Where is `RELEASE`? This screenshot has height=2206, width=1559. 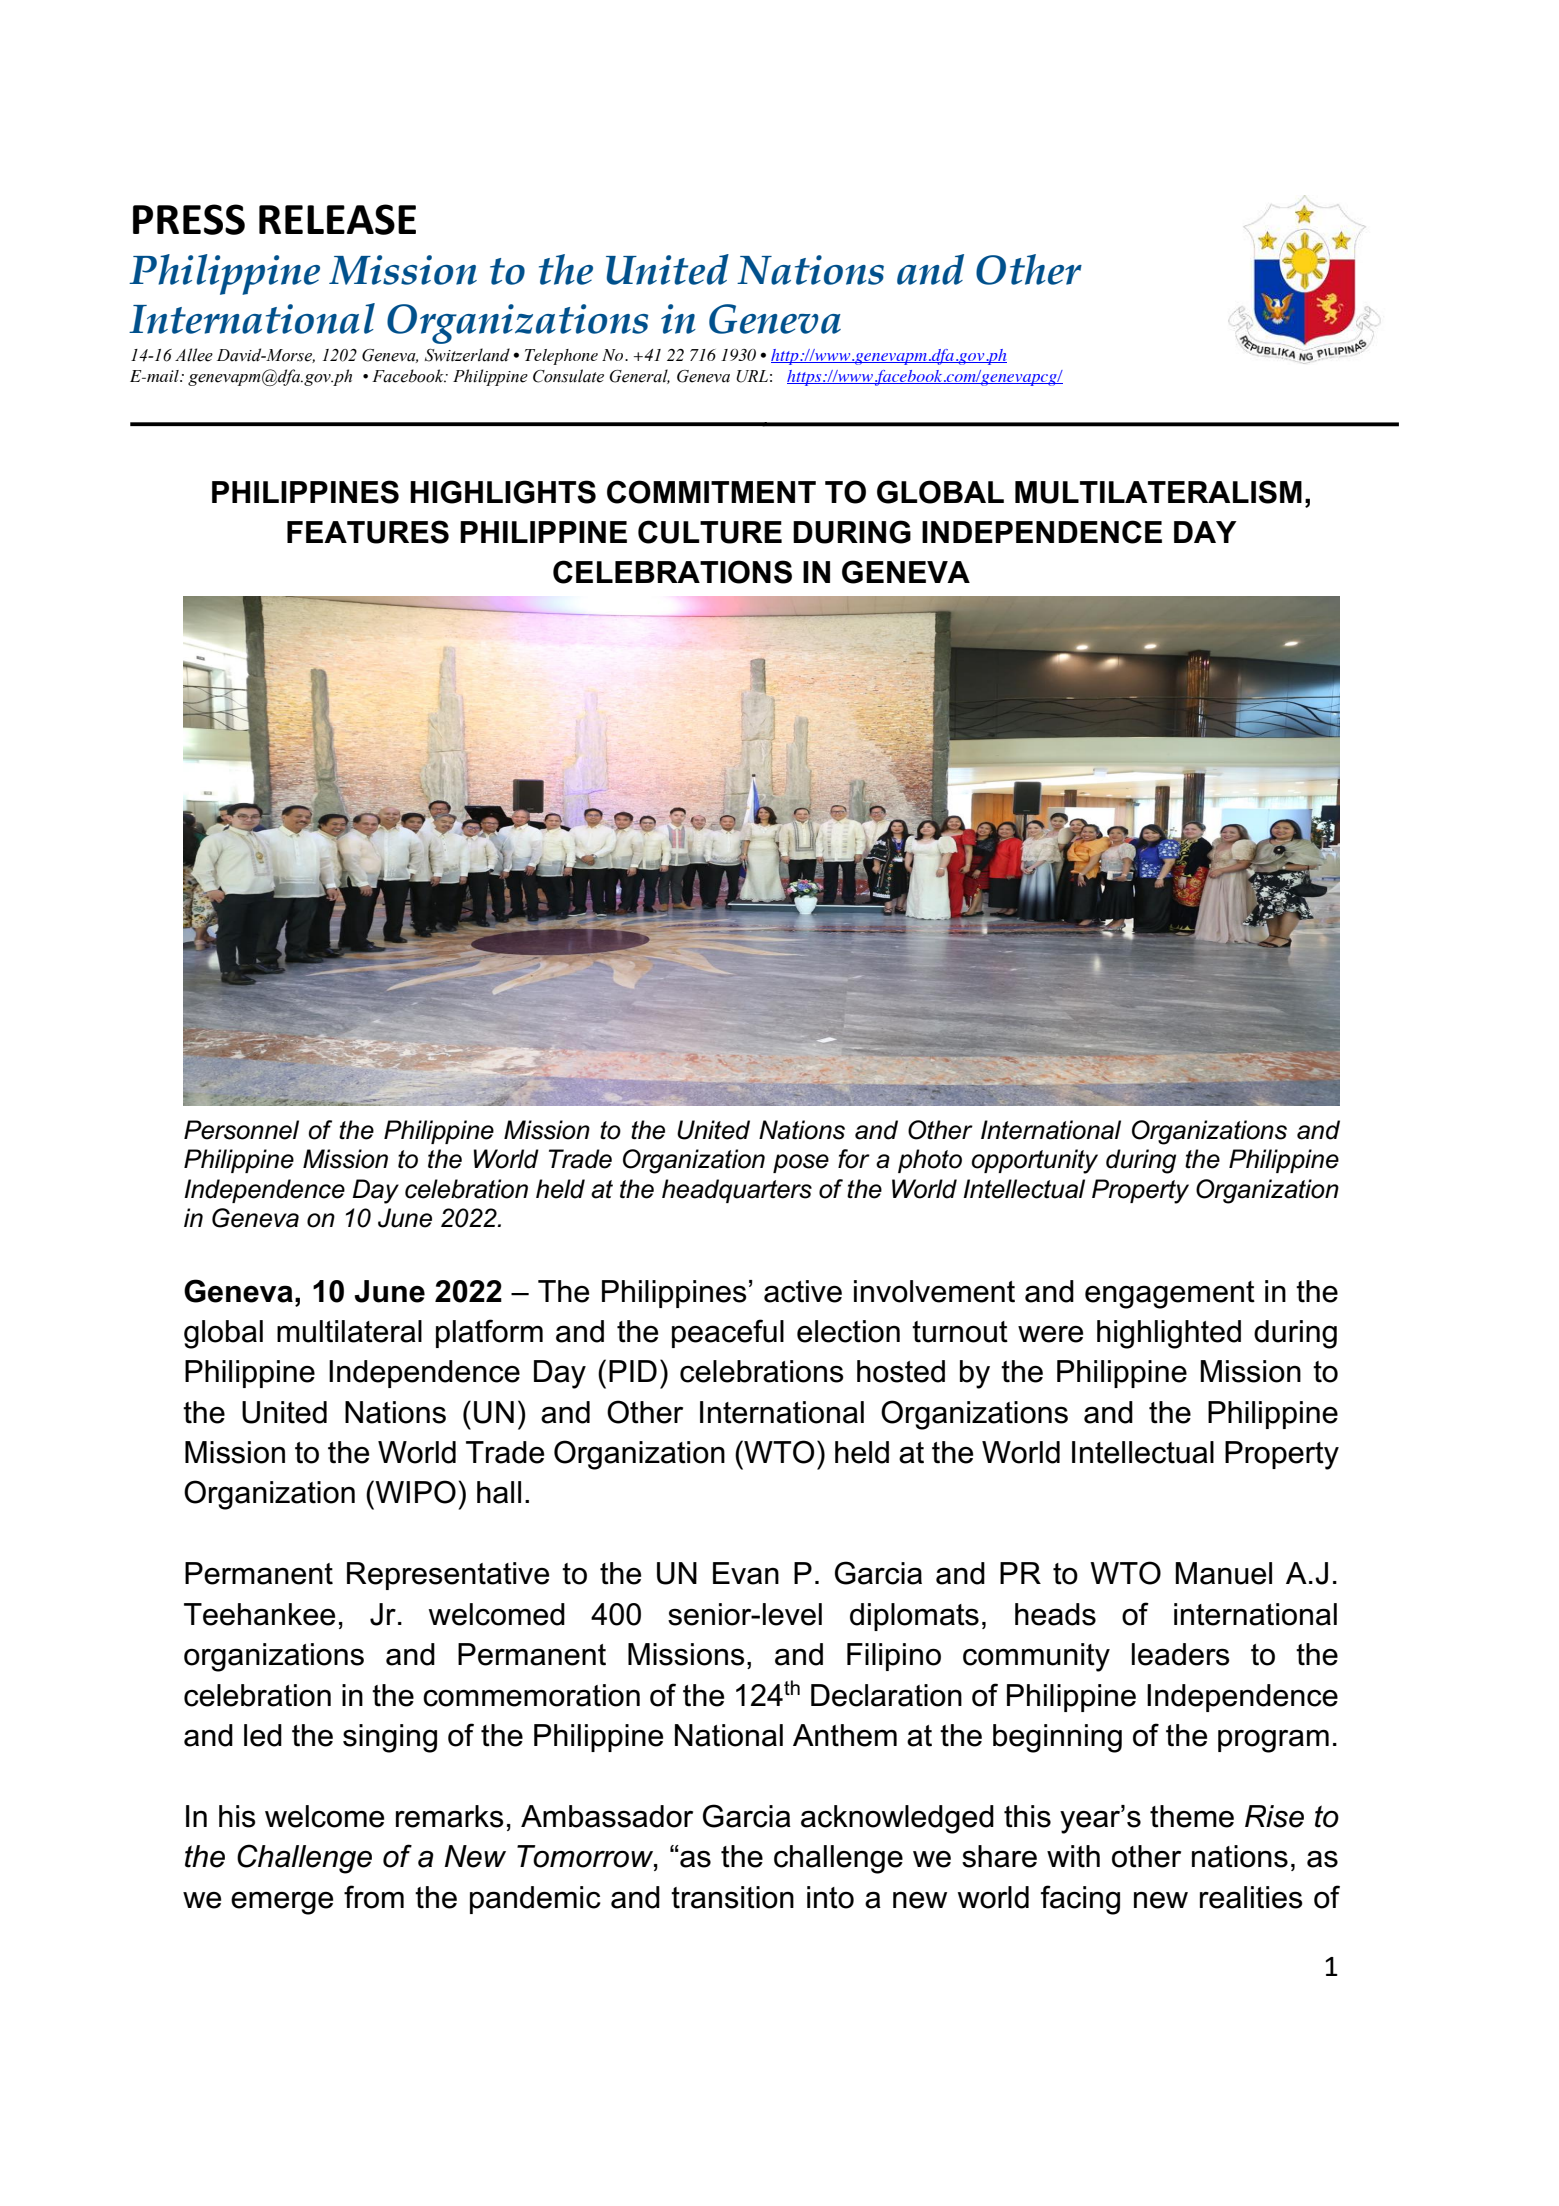 RELEASE is located at coordinates (337, 219).
